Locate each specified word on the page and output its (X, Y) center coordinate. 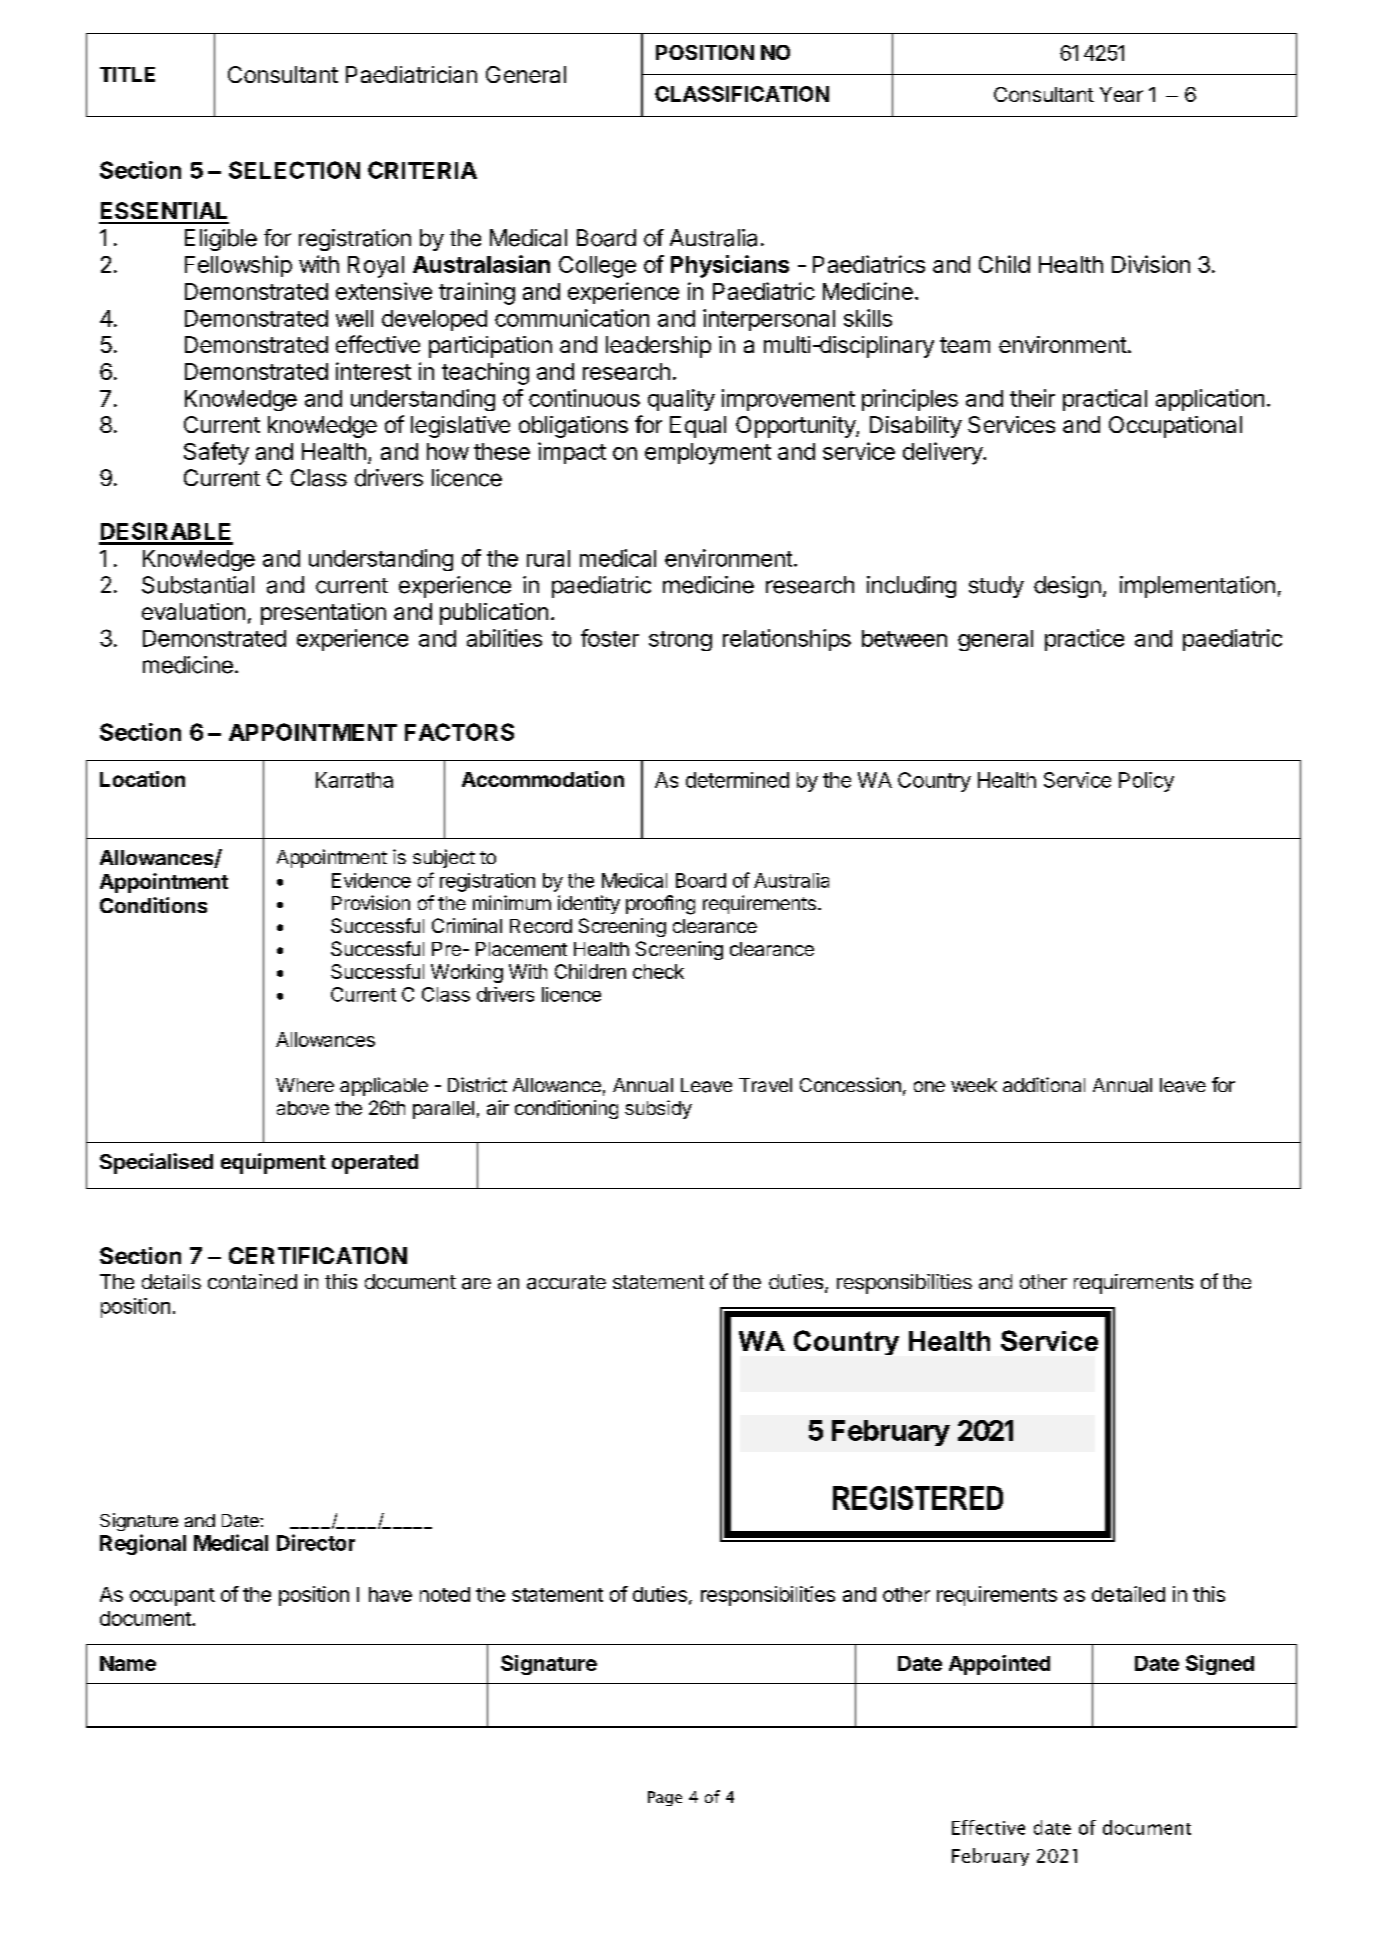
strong (680, 641)
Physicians (730, 266)
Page (665, 1798)
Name (128, 1663)
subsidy (658, 1109)
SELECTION (294, 170)
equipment (273, 1163)
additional (1044, 1084)
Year (1121, 94)
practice (1084, 640)
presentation (323, 614)
